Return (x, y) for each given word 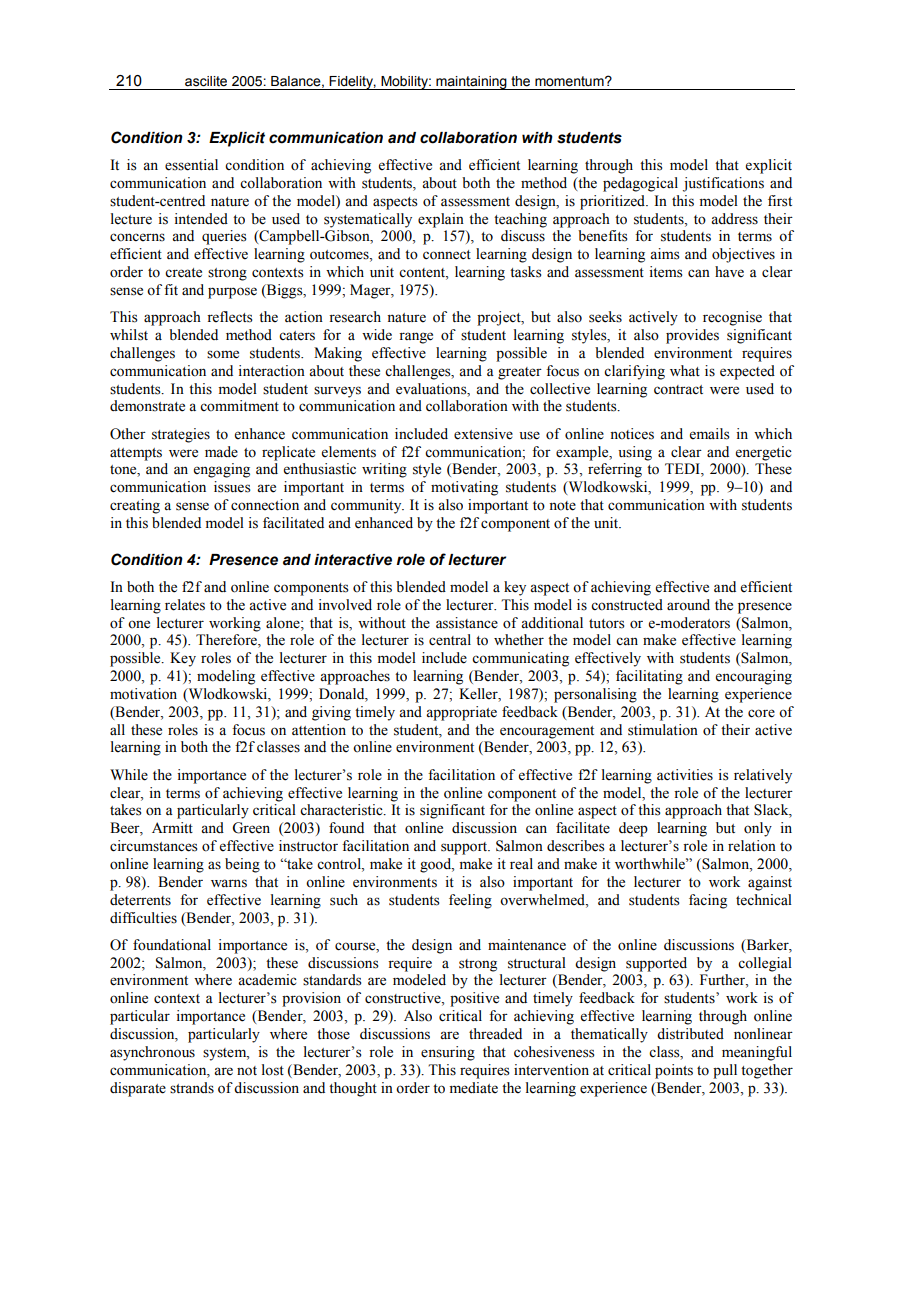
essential (191, 165)
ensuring (448, 1053)
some (223, 354)
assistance (467, 623)
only (758, 829)
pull (725, 1071)
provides (692, 336)
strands (192, 1088)
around (688, 605)
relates (185, 605)
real (521, 864)
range (416, 338)
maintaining (471, 83)
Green (251, 828)
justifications (723, 184)
